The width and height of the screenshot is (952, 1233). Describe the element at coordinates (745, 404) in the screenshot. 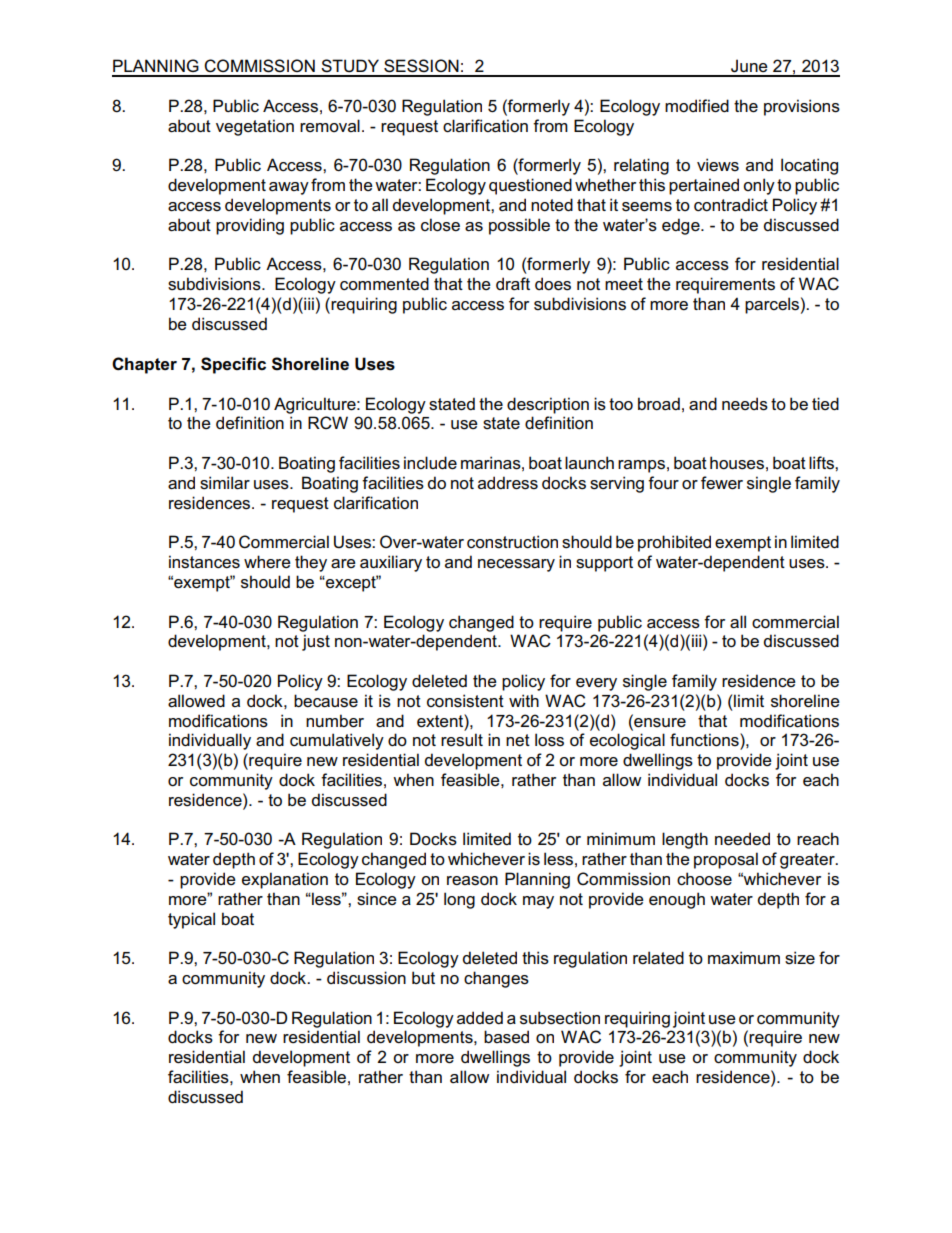

I see `needs` at that location.
